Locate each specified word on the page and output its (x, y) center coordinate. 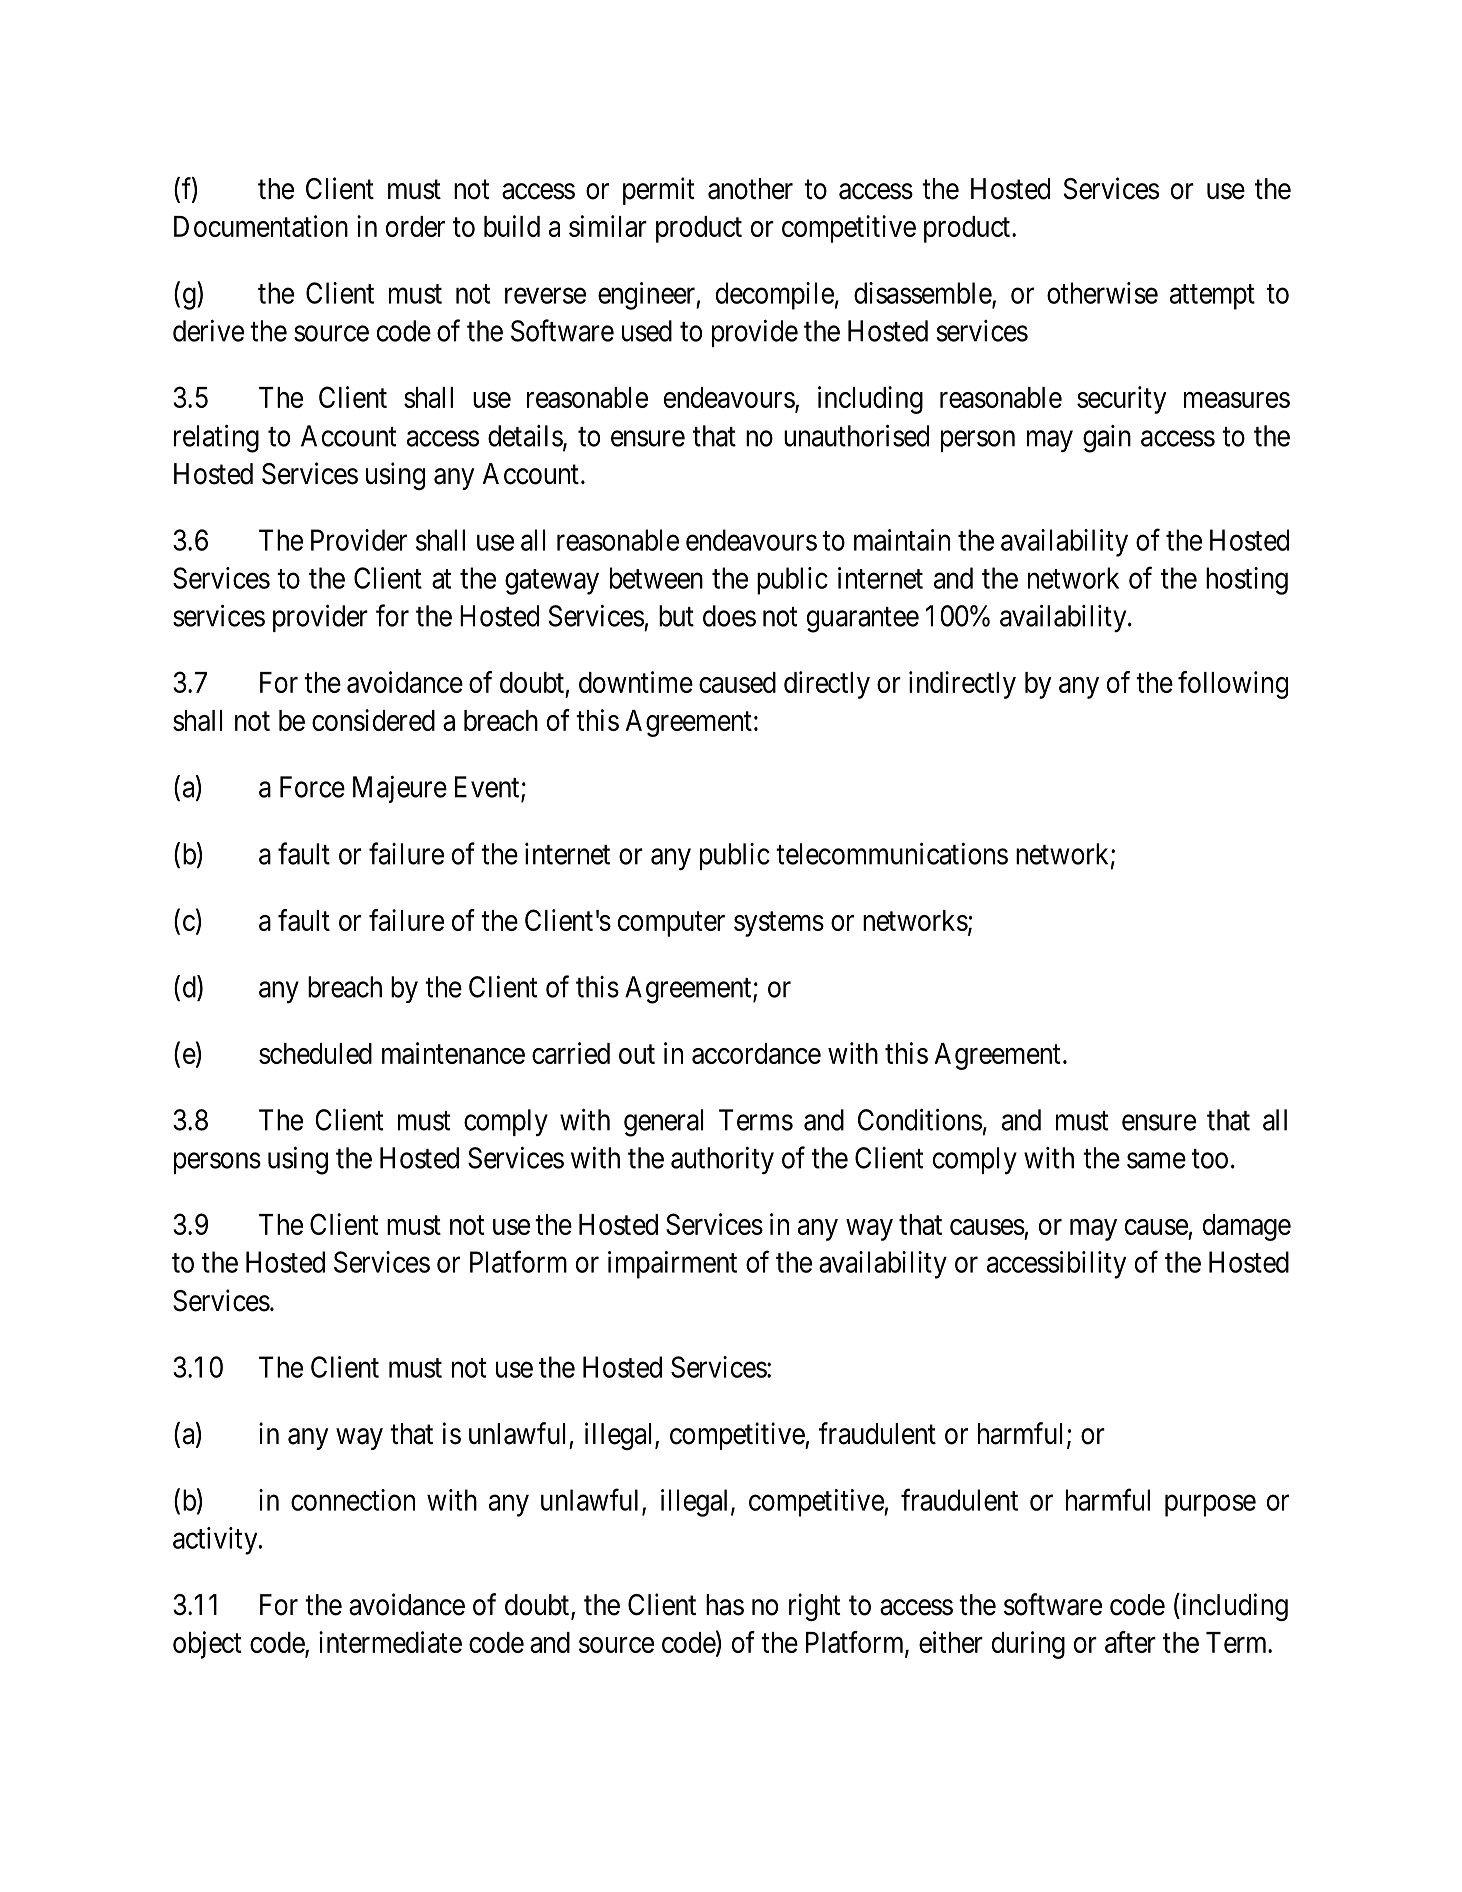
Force (312, 787)
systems (779, 924)
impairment (672, 1265)
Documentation (261, 226)
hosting (1247, 581)
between (656, 578)
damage (1247, 1227)
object (207, 1645)
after (1130, 1642)
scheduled (315, 1053)
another (750, 189)
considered (373, 720)
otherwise (1102, 293)
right (815, 1607)
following (1233, 685)
